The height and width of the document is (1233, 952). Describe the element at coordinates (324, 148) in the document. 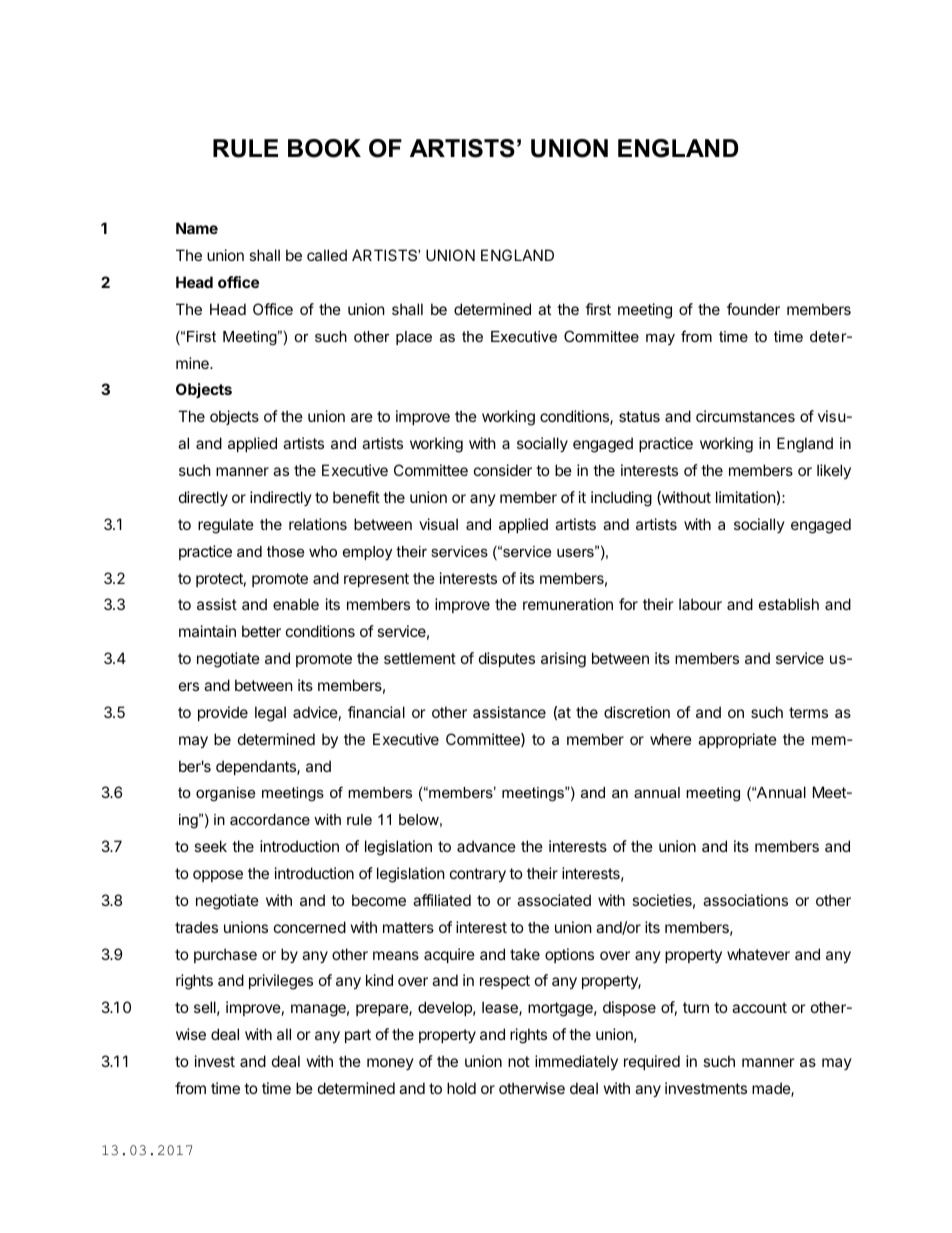

I see `BOOK` at that location.
